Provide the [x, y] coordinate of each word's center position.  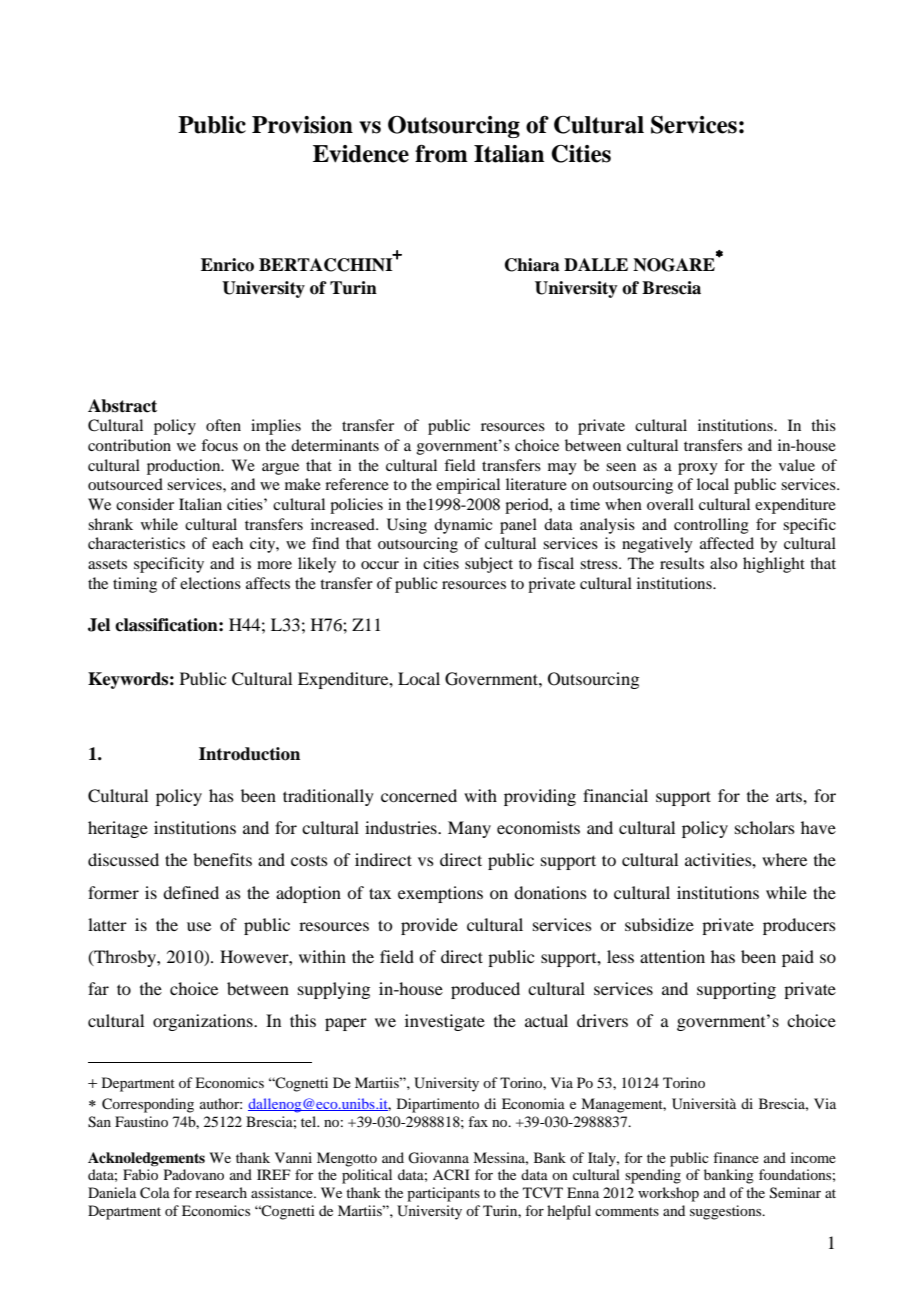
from [441, 154]
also [723, 563]
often [223, 425]
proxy [698, 469]
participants [443, 1194]
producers [799, 926]
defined [191, 892]
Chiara [532, 265]
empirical [468, 486]
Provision [302, 125]
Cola [155, 1193]
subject [489, 565]
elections [210, 583]
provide [429, 926]
